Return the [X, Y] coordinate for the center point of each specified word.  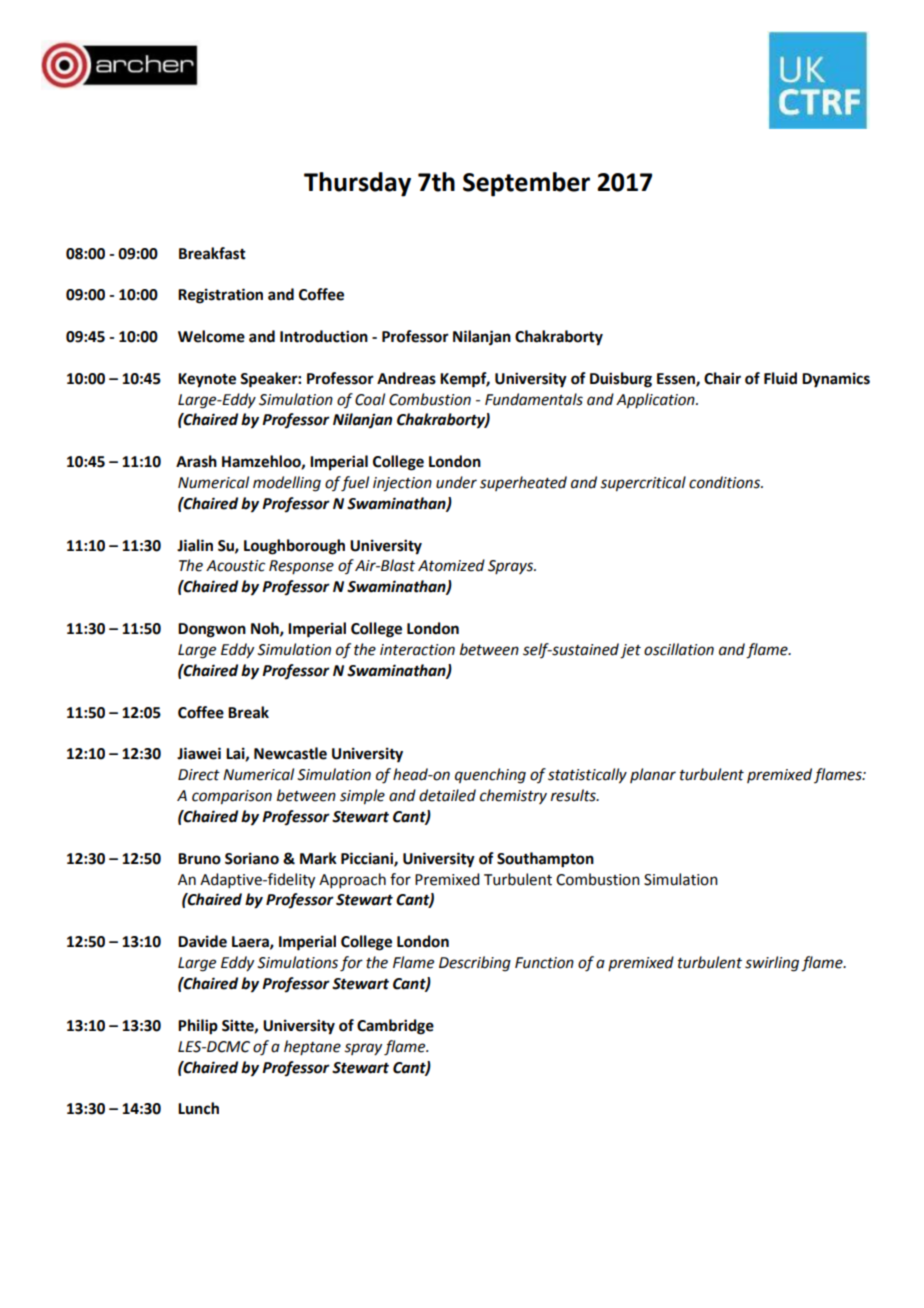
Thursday [357, 184]
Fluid [780, 378]
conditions [725, 482]
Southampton [545, 860]
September [526, 184]
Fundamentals [534, 399]
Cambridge [395, 1027]
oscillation [679, 649]
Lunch [198, 1108]
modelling [287, 484]
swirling [772, 964]
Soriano [252, 858]
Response [301, 567]
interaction [417, 650]
